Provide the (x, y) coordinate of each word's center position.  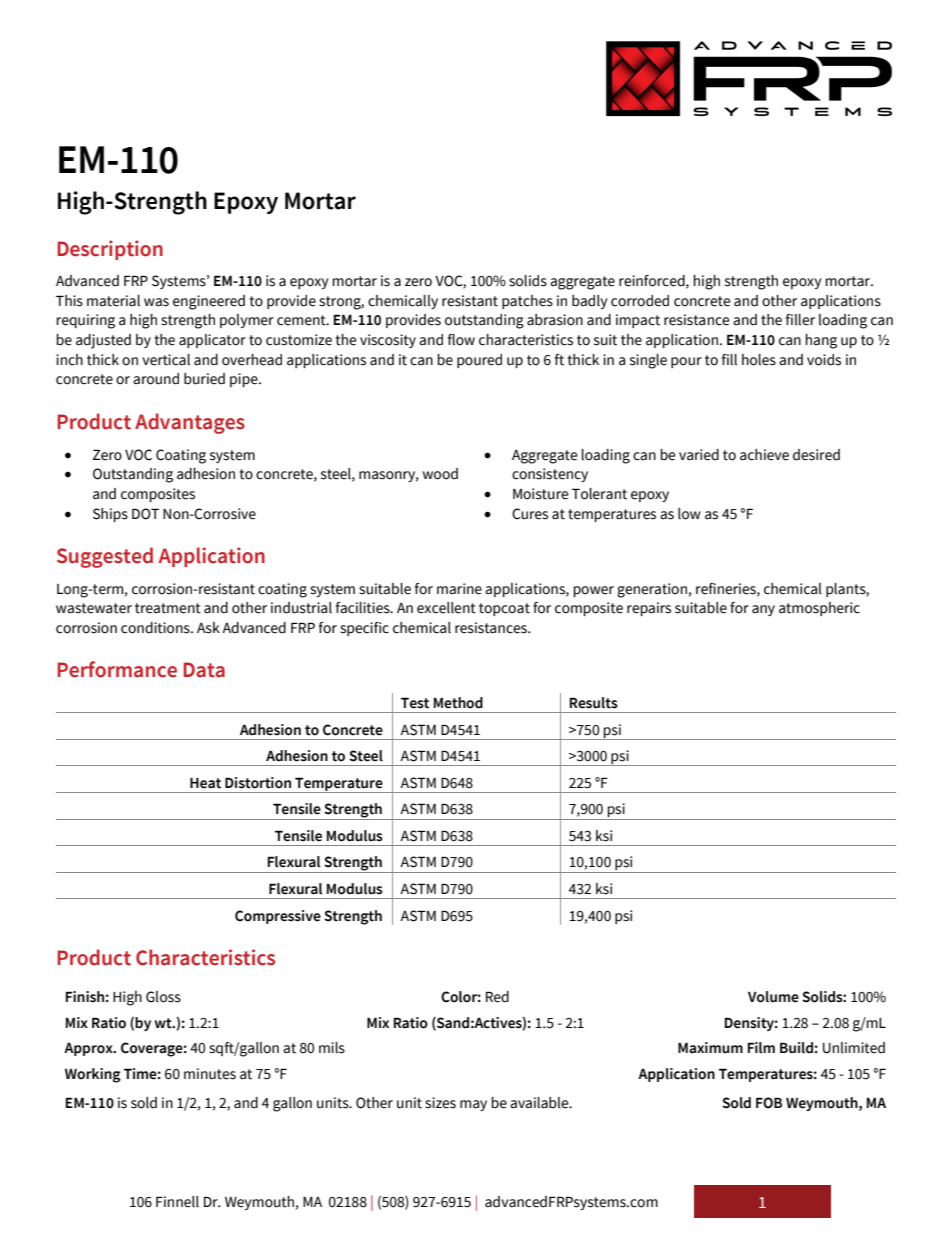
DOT (145, 514)
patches (527, 302)
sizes (440, 1103)
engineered (209, 302)
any (763, 610)
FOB (769, 1103)
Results (594, 703)
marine (459, 589)
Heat (205, 783)
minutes (210, 1074)
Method (458, 703)
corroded (640, 301)
